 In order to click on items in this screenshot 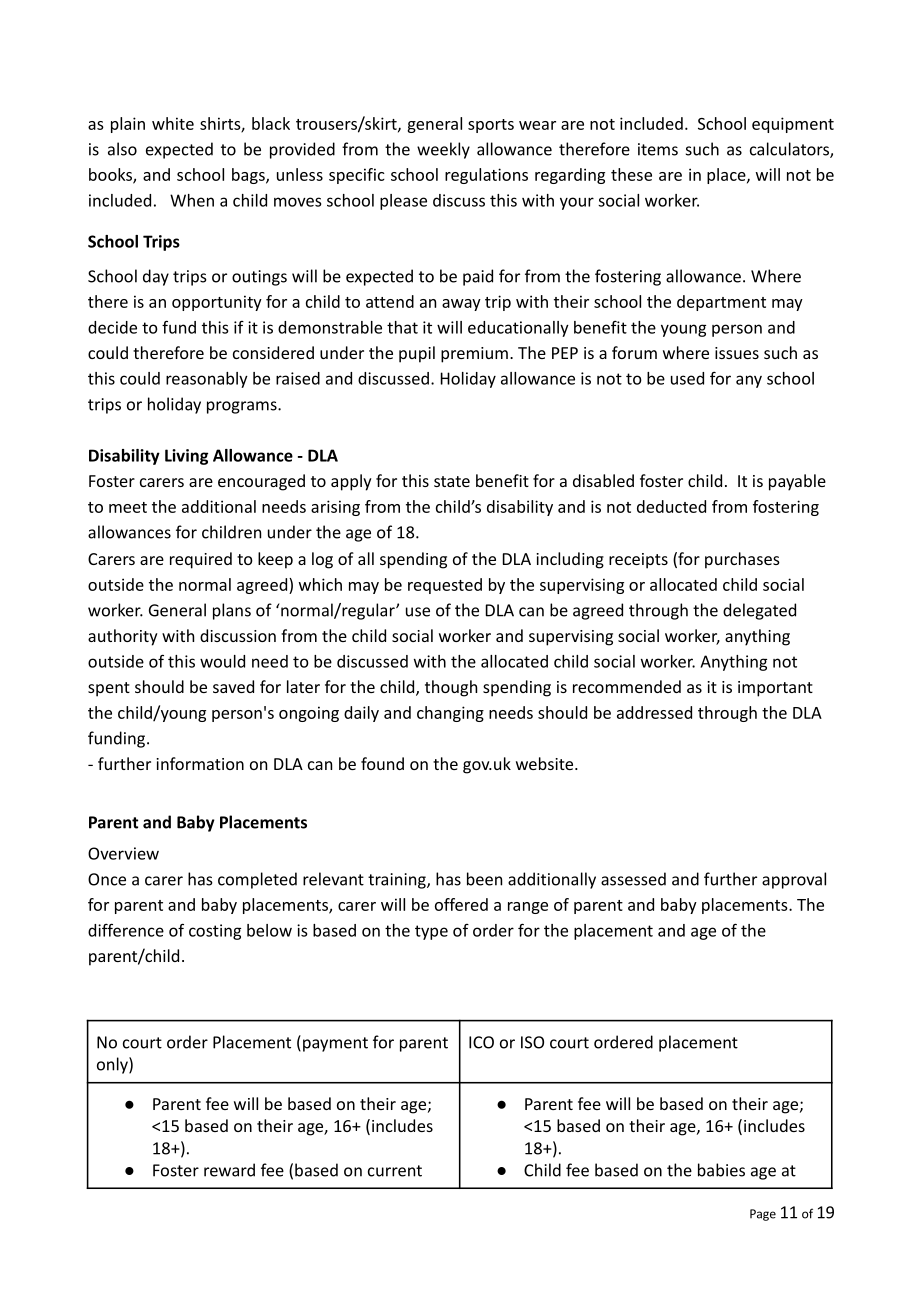, I will do `click(658, 149)`.
